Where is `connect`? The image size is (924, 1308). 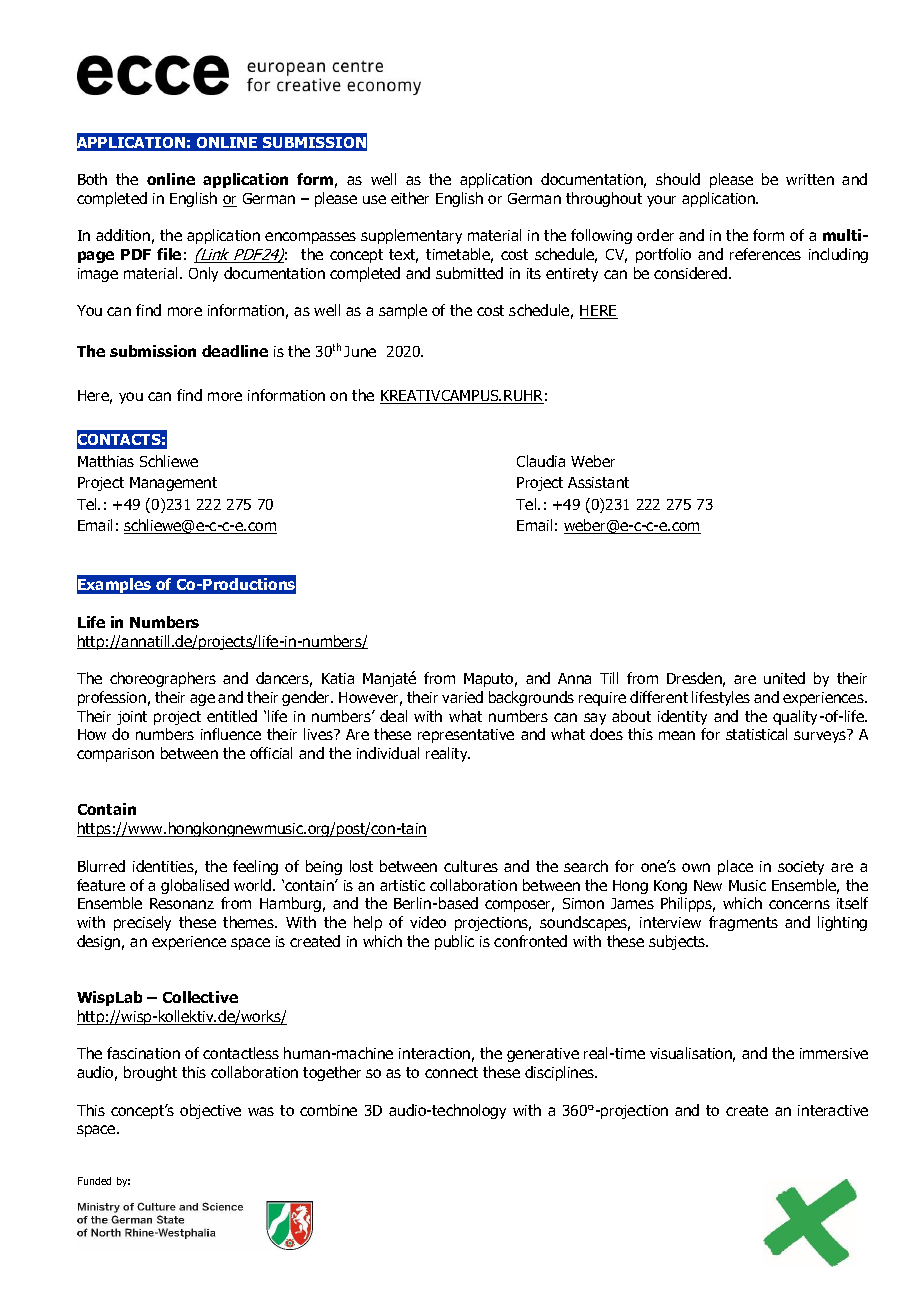 connect is located at coordinates (451, 1072).
